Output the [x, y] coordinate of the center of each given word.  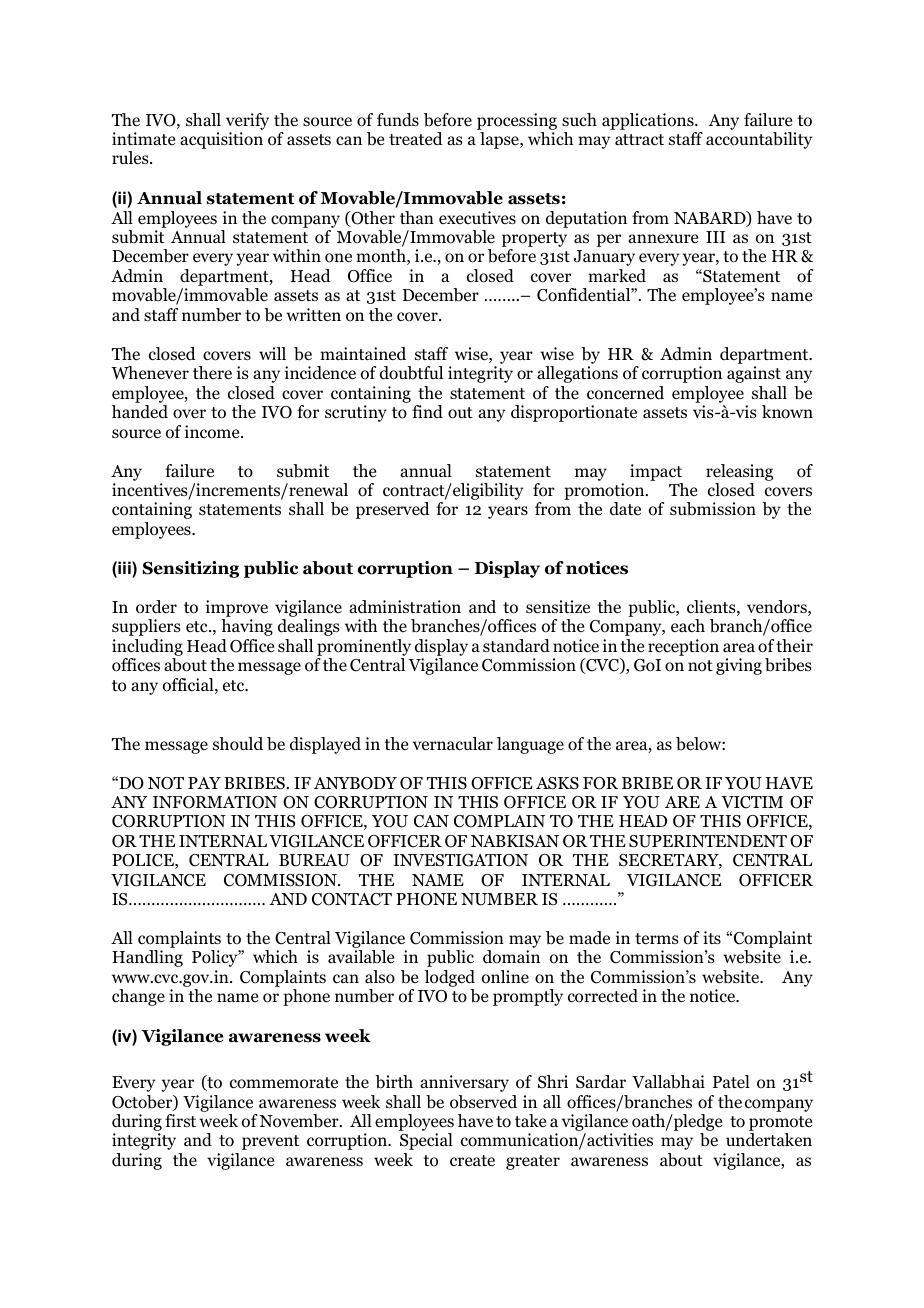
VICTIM [752, 802]
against [754, 374]
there [212, 373]
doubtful [411, 373]
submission [713, 509]
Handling [147, 958]
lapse [500, 140]
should [238, 744]
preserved [393, 510]
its [712, 937]
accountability [759, 140]
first [180, 1120]
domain [511, 957]
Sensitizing [190, 569]
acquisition [221, 140]
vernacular [453, 744]
